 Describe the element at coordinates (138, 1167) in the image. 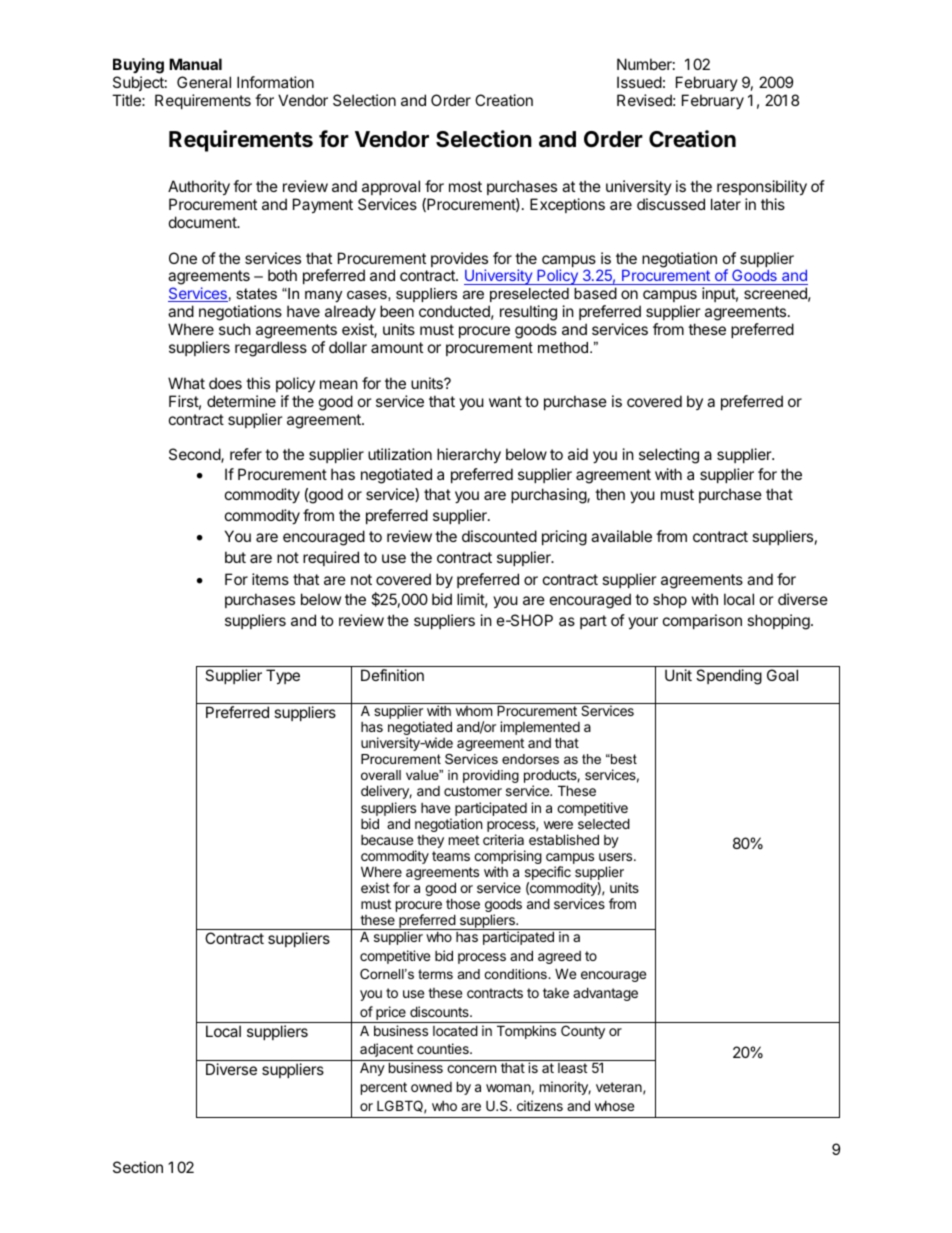

I see `Section` at that location.
